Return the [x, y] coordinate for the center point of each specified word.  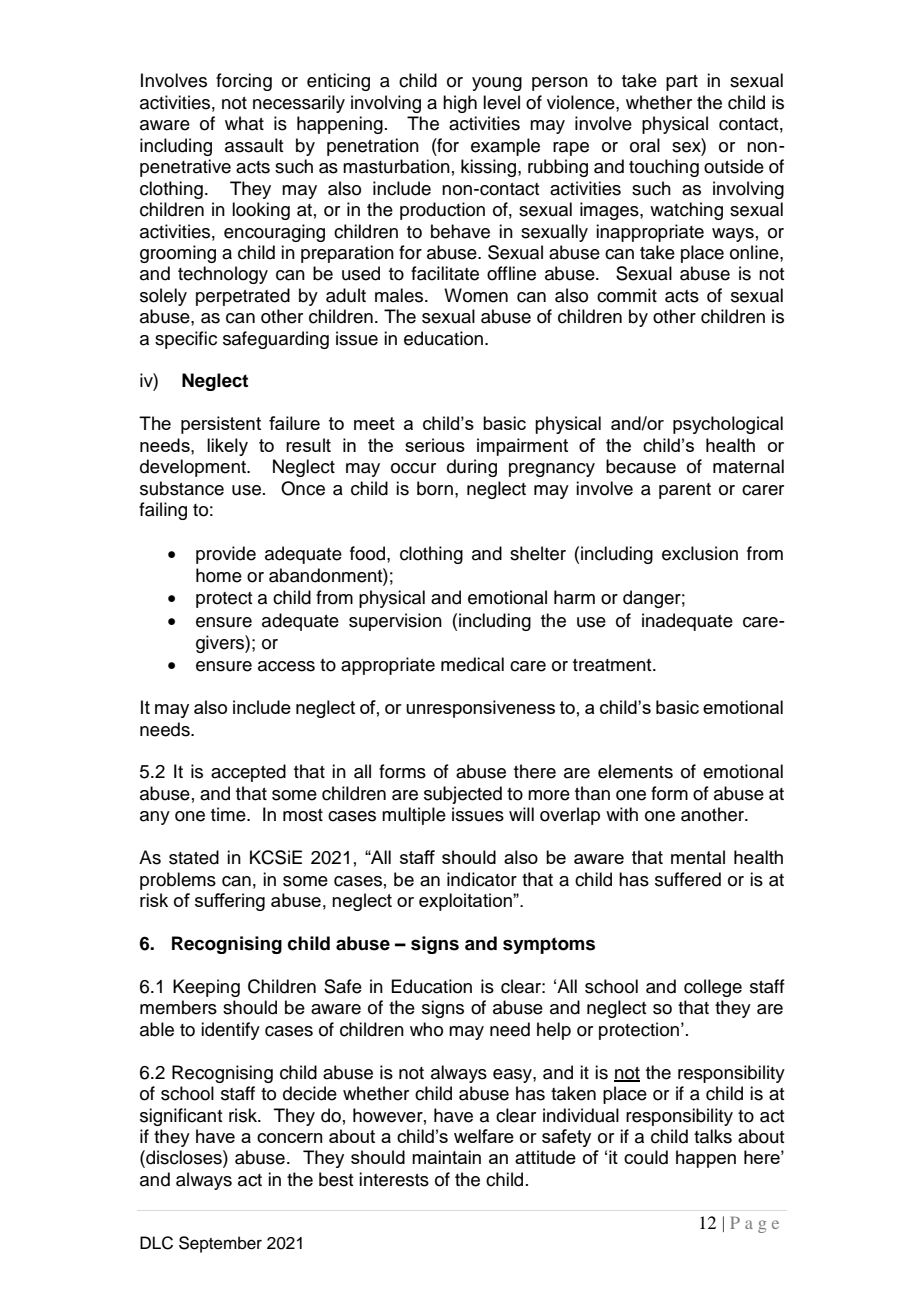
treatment [613, 665]
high [460, 104]
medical [472, 664]
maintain [446, 1157]
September [220, 1244]
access [286, 666]
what [244, 123]
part [682, 83]
